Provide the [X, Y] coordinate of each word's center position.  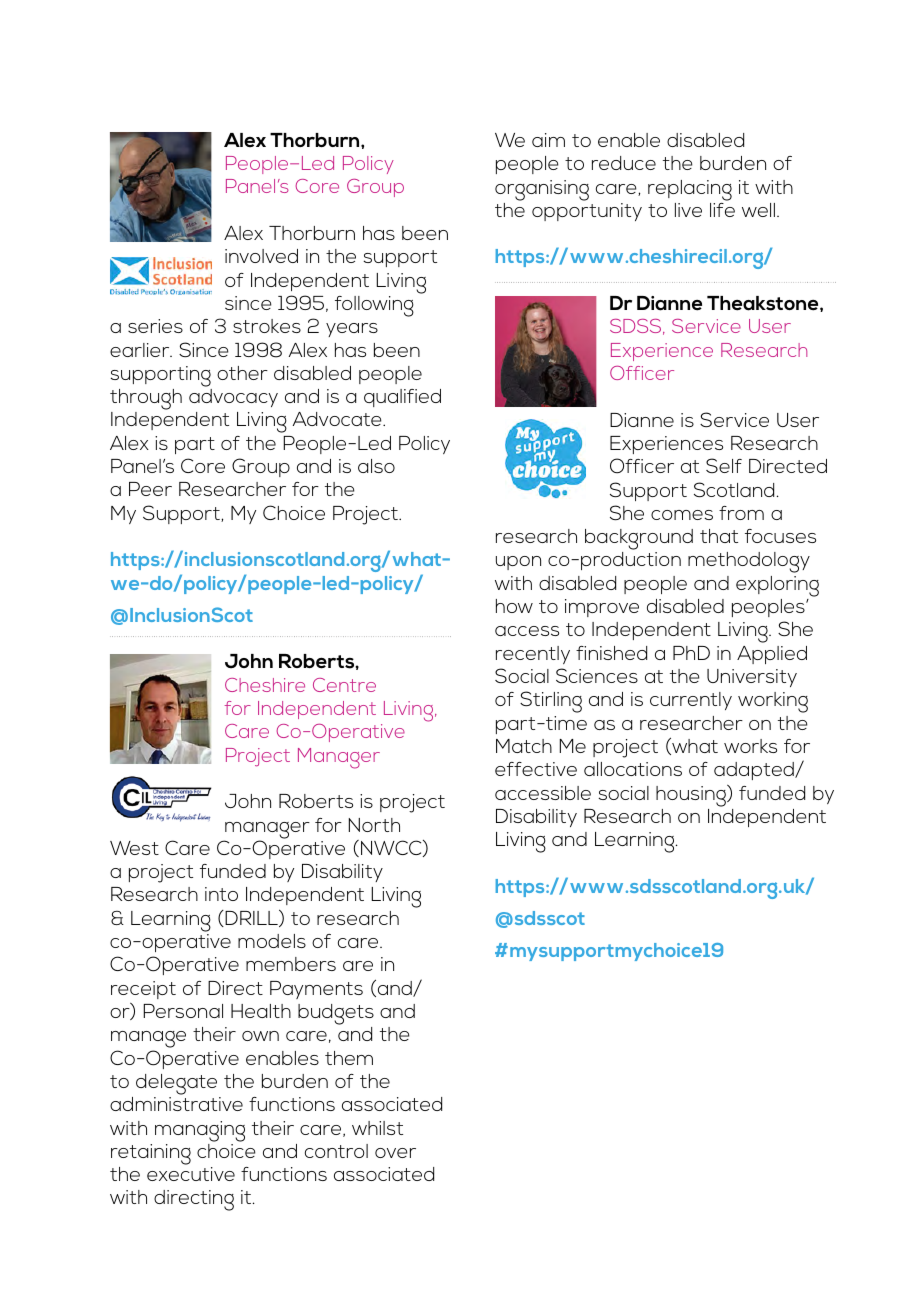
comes [682, 515]
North [374, 825]
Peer [150, 489]
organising [542, 190]
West [134, 848]
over [395, 1153]
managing [200, 1131]
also [376, 466]
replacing [690, 190]
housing [692, 796]
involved [261, 256]
